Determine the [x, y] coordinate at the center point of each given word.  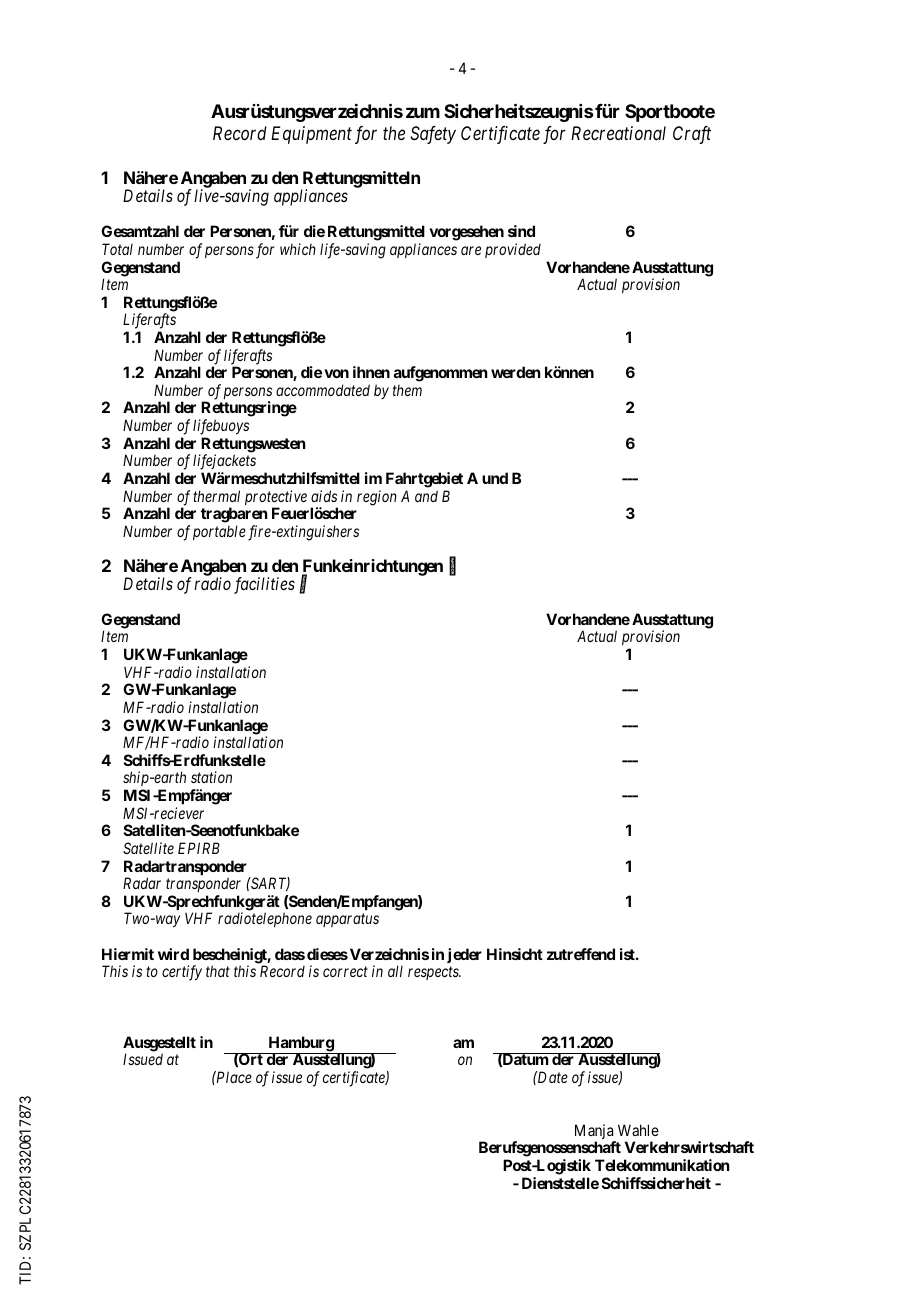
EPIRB [199, 848]
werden [516, 372]
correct [345, 972]
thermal [216, 496]
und [495, 478]
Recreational [618, 133]
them [407, 390]
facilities [264, 585]
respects [434, 973]
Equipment [311, 135]
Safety [433, 135]
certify [182, 973]
